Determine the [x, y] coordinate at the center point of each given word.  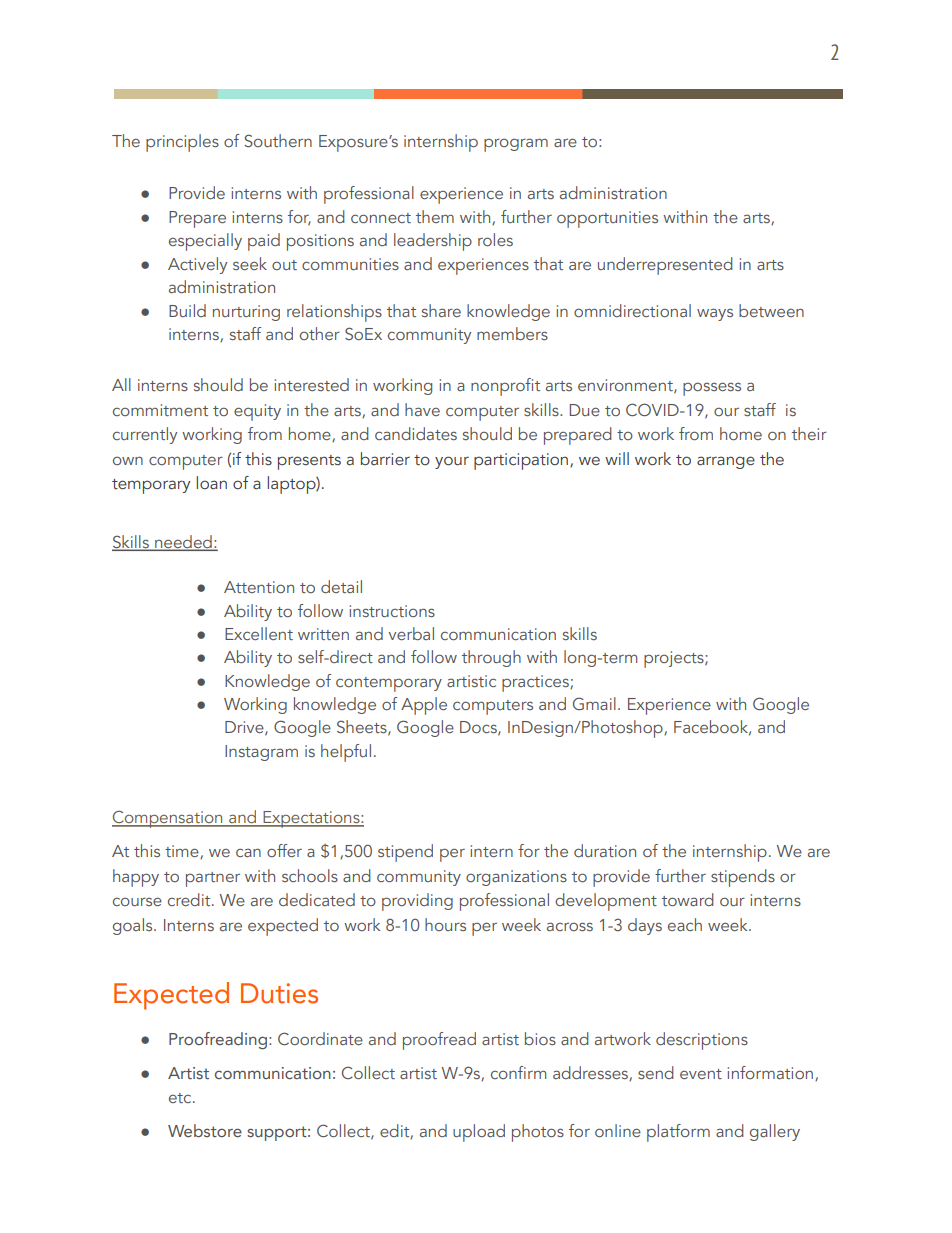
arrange [726, 462]
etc [181, 1098]
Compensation [168, 819]
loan [211, 483]
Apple [424, 706]
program [516, 145]
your [452, 462]
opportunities [607, 219]
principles [182, 143]
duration [605, 850]
